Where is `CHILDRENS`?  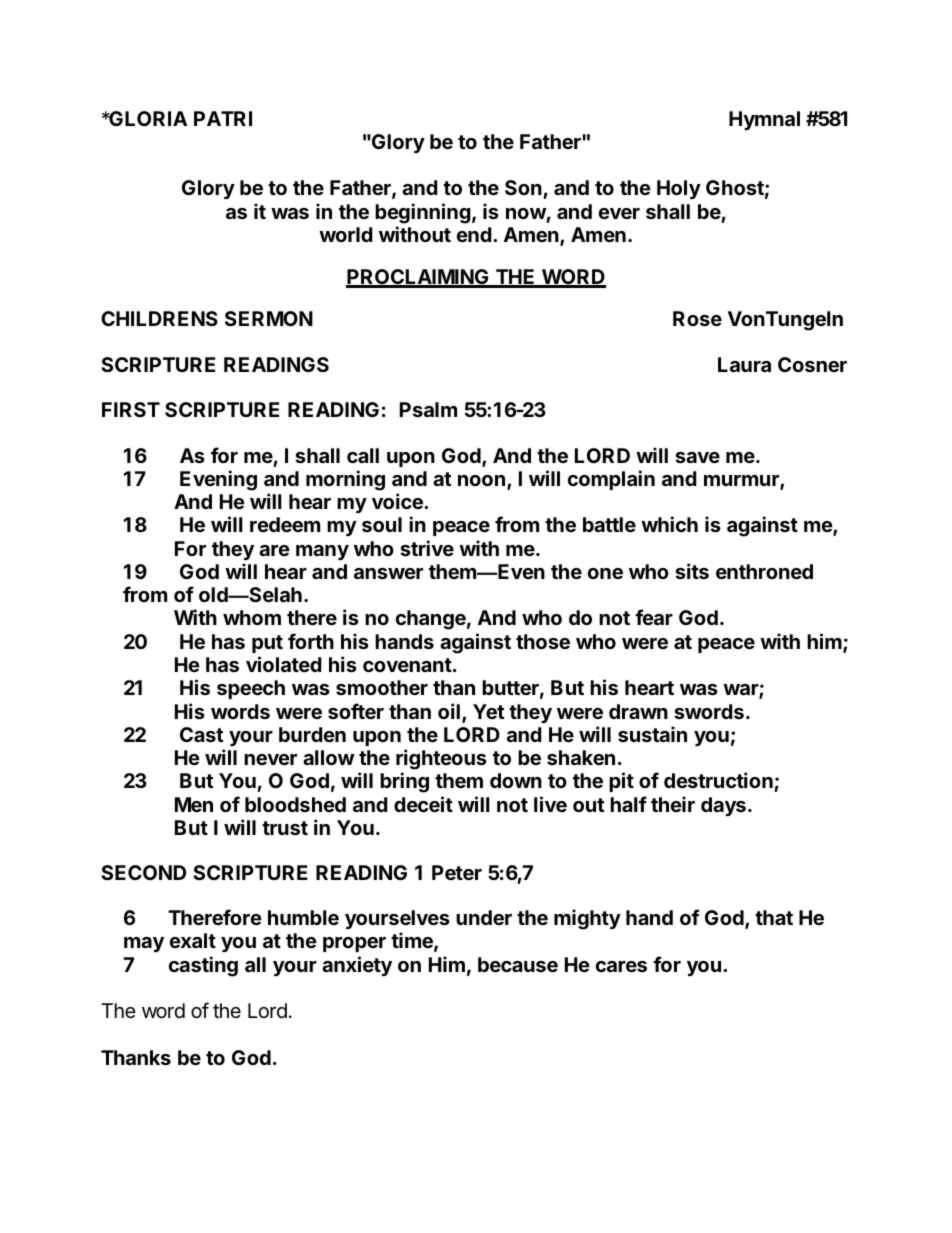 CHILDRENS is located at coordinates (159, 318).
